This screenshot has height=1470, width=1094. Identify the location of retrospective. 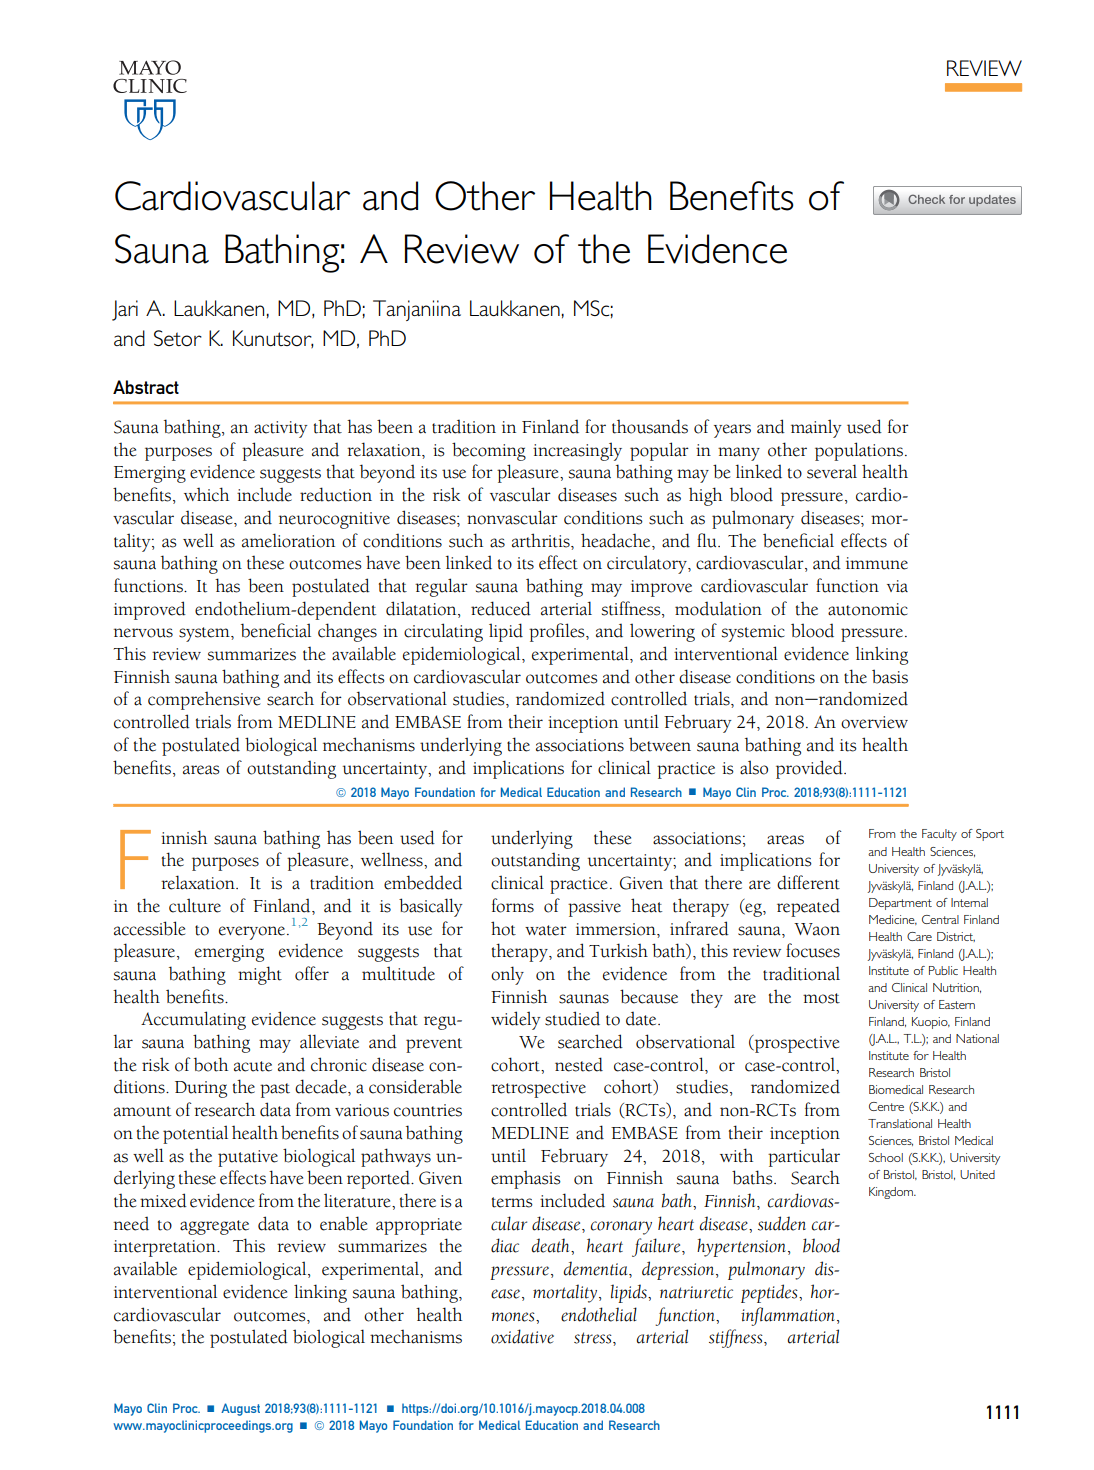
(538, 1089).
